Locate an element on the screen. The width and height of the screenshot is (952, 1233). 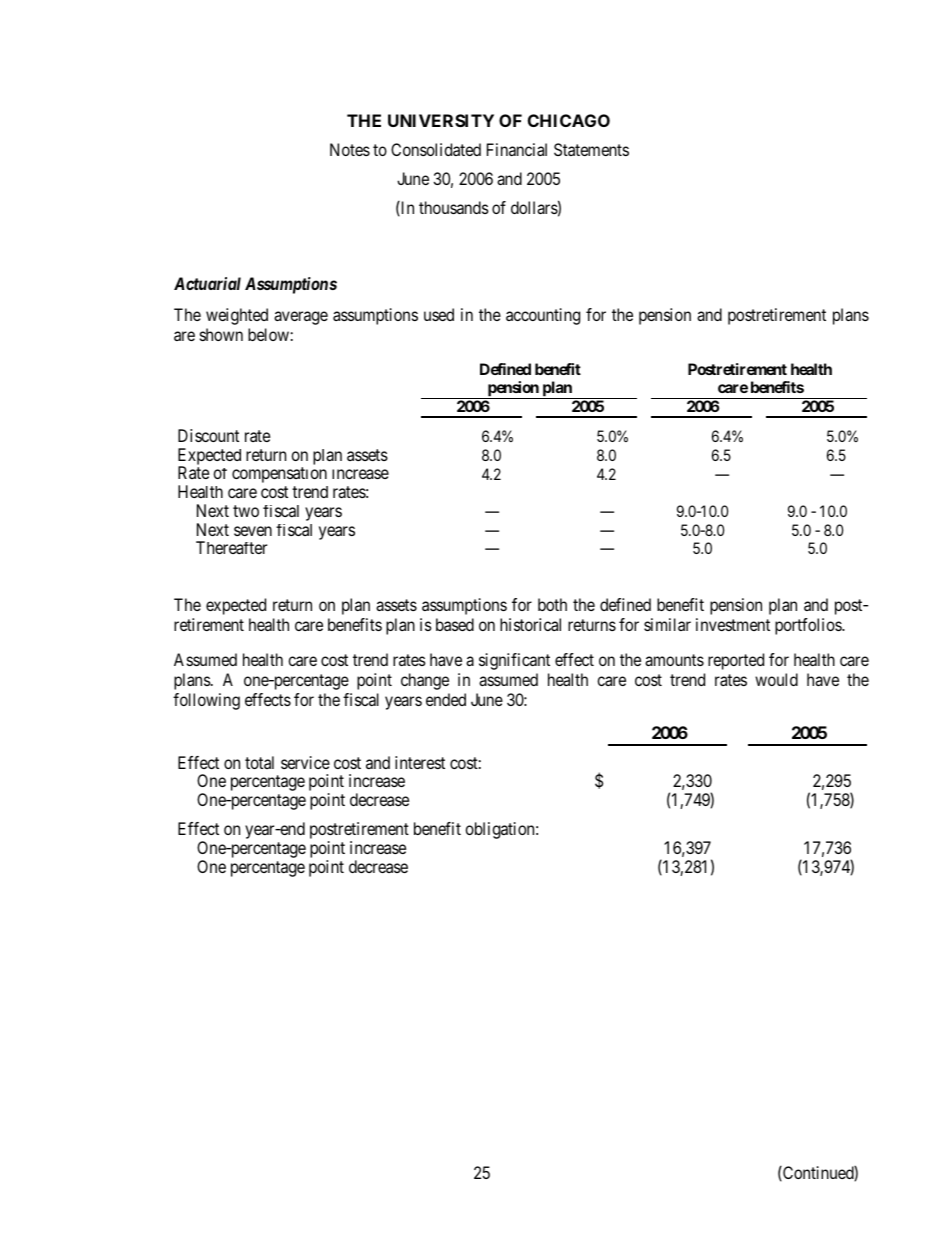
total is located at coordinates (259, 762).
